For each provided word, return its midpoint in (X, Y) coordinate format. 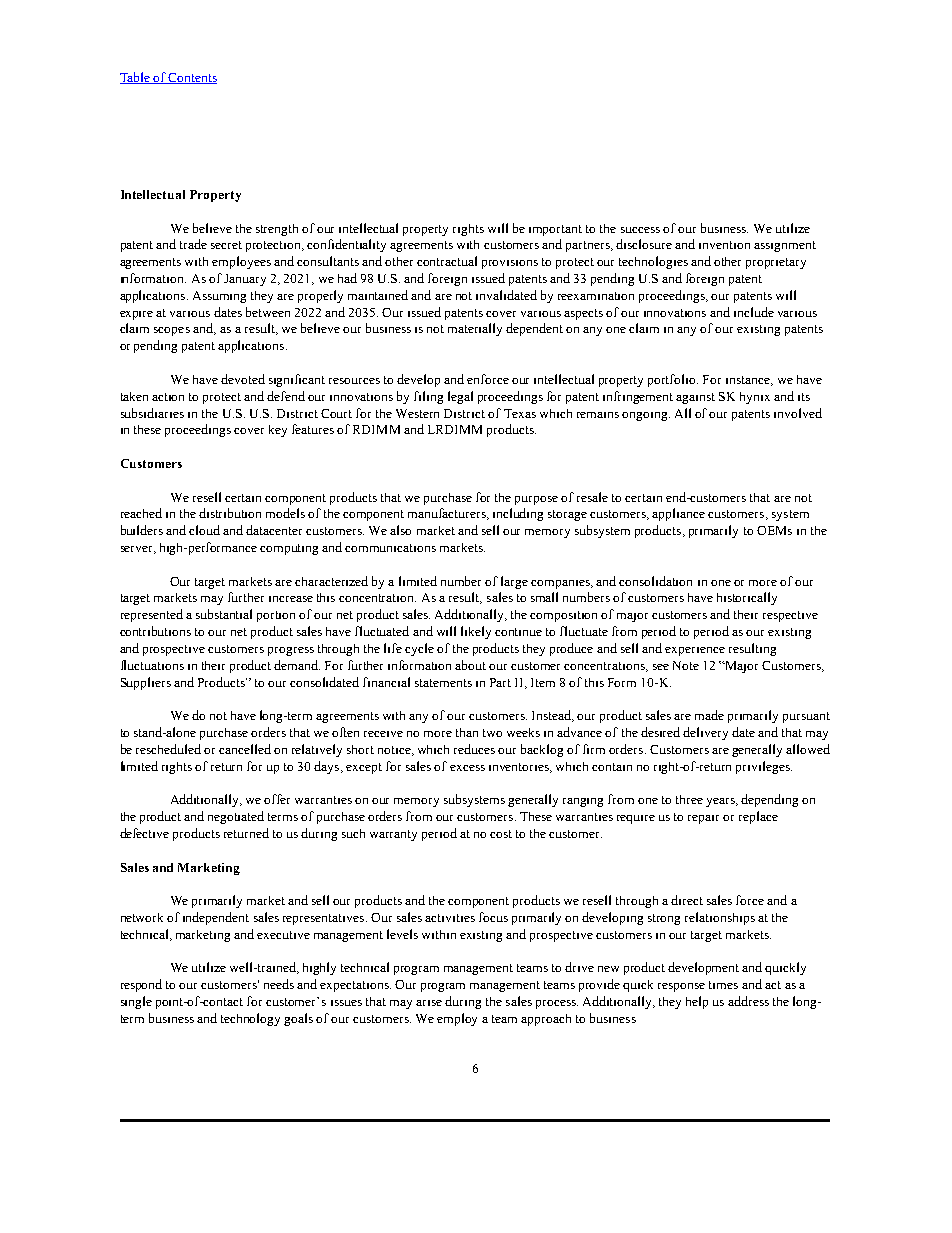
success (640, 230)
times (723, 985)
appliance (678, 514)
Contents (192, 78)
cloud (204, 530)
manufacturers (448, 514)
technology (250, 1019)
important (555, 230)
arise (429, 1003)
